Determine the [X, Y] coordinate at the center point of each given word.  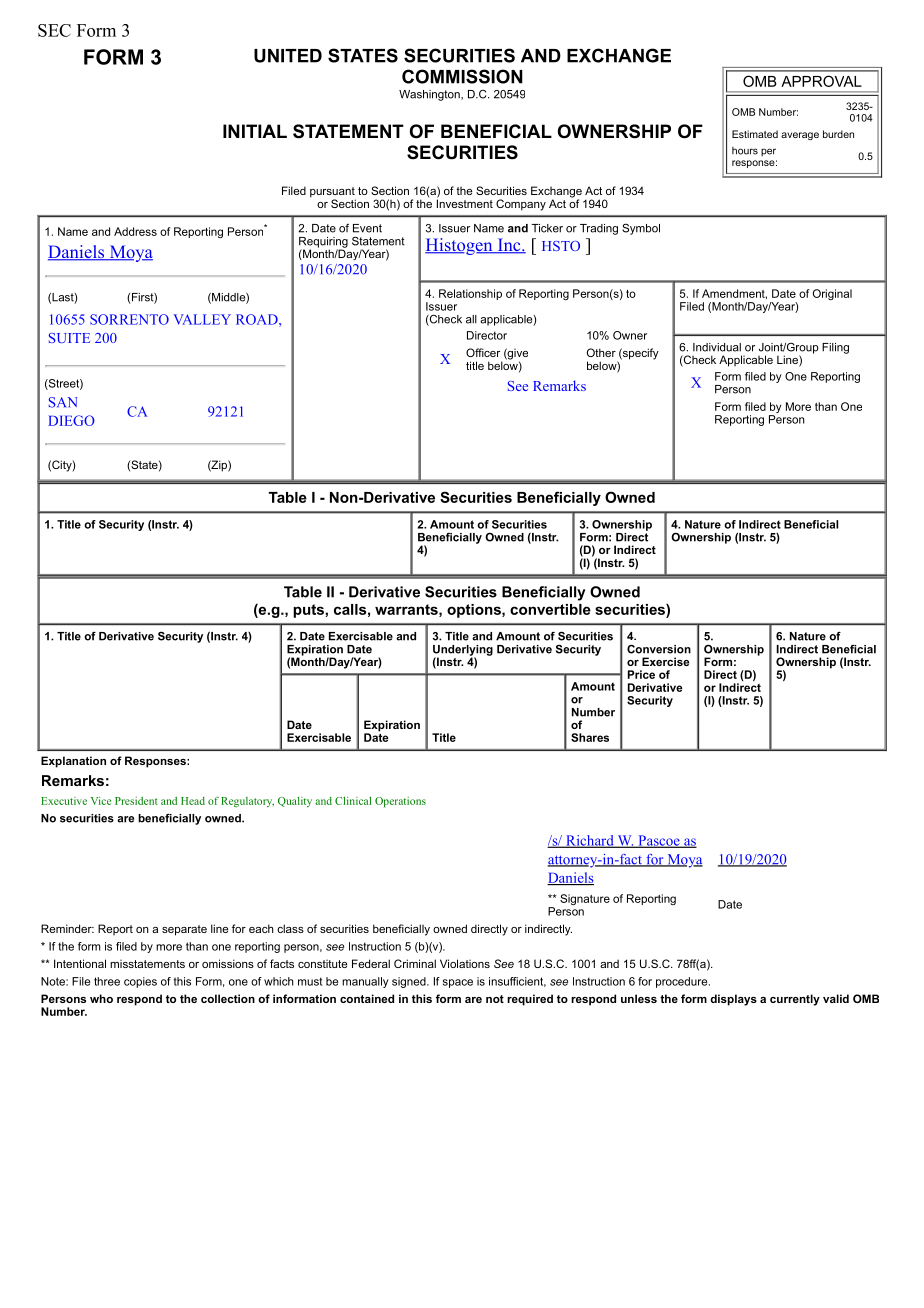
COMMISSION [462, 76]
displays [733, 1000]
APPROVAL [821, 81]
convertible [550, 609]
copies [140, 982]
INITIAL [255, 131]
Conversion [659, 649]
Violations [465, 963]
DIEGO [71, 420]
